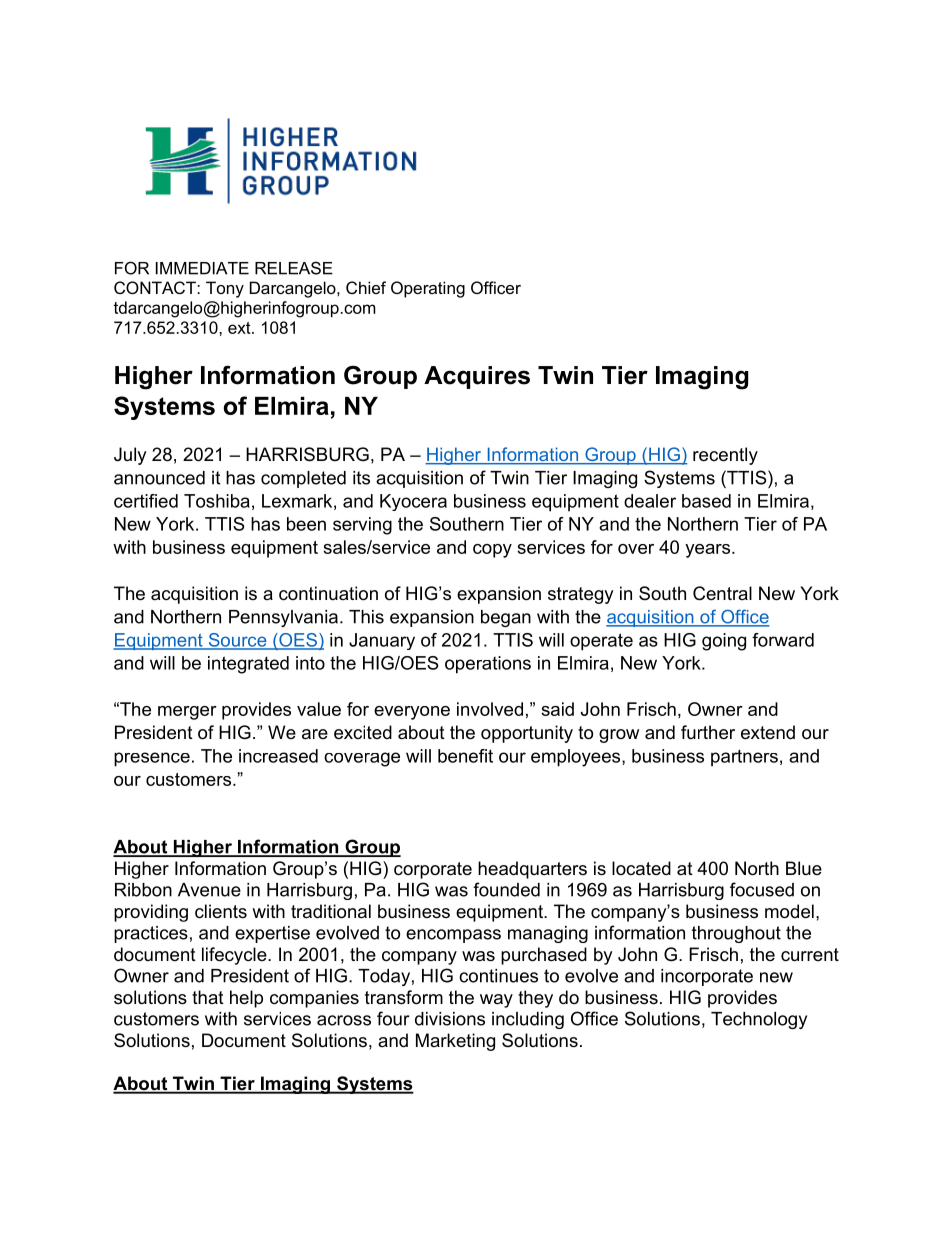 The height and width of the screenshot is (1233, 952). What do you see at coordinates (488, 665) in the screenshot?
I see `operations` at bounding box center [488, 665].
